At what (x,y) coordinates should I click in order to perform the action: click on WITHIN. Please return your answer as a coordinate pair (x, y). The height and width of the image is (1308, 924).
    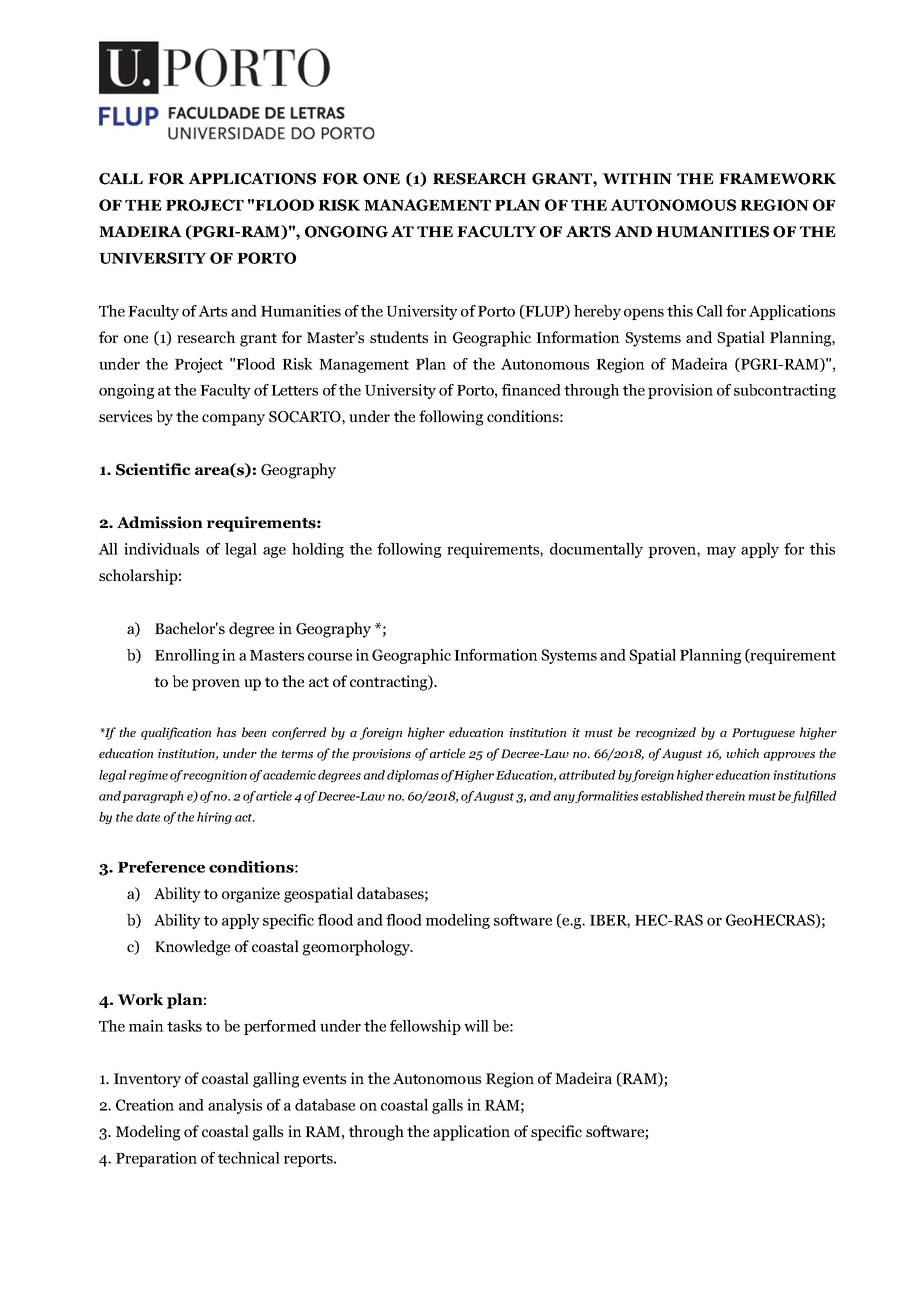
    Looking at the image, I should click on (637, 178).
